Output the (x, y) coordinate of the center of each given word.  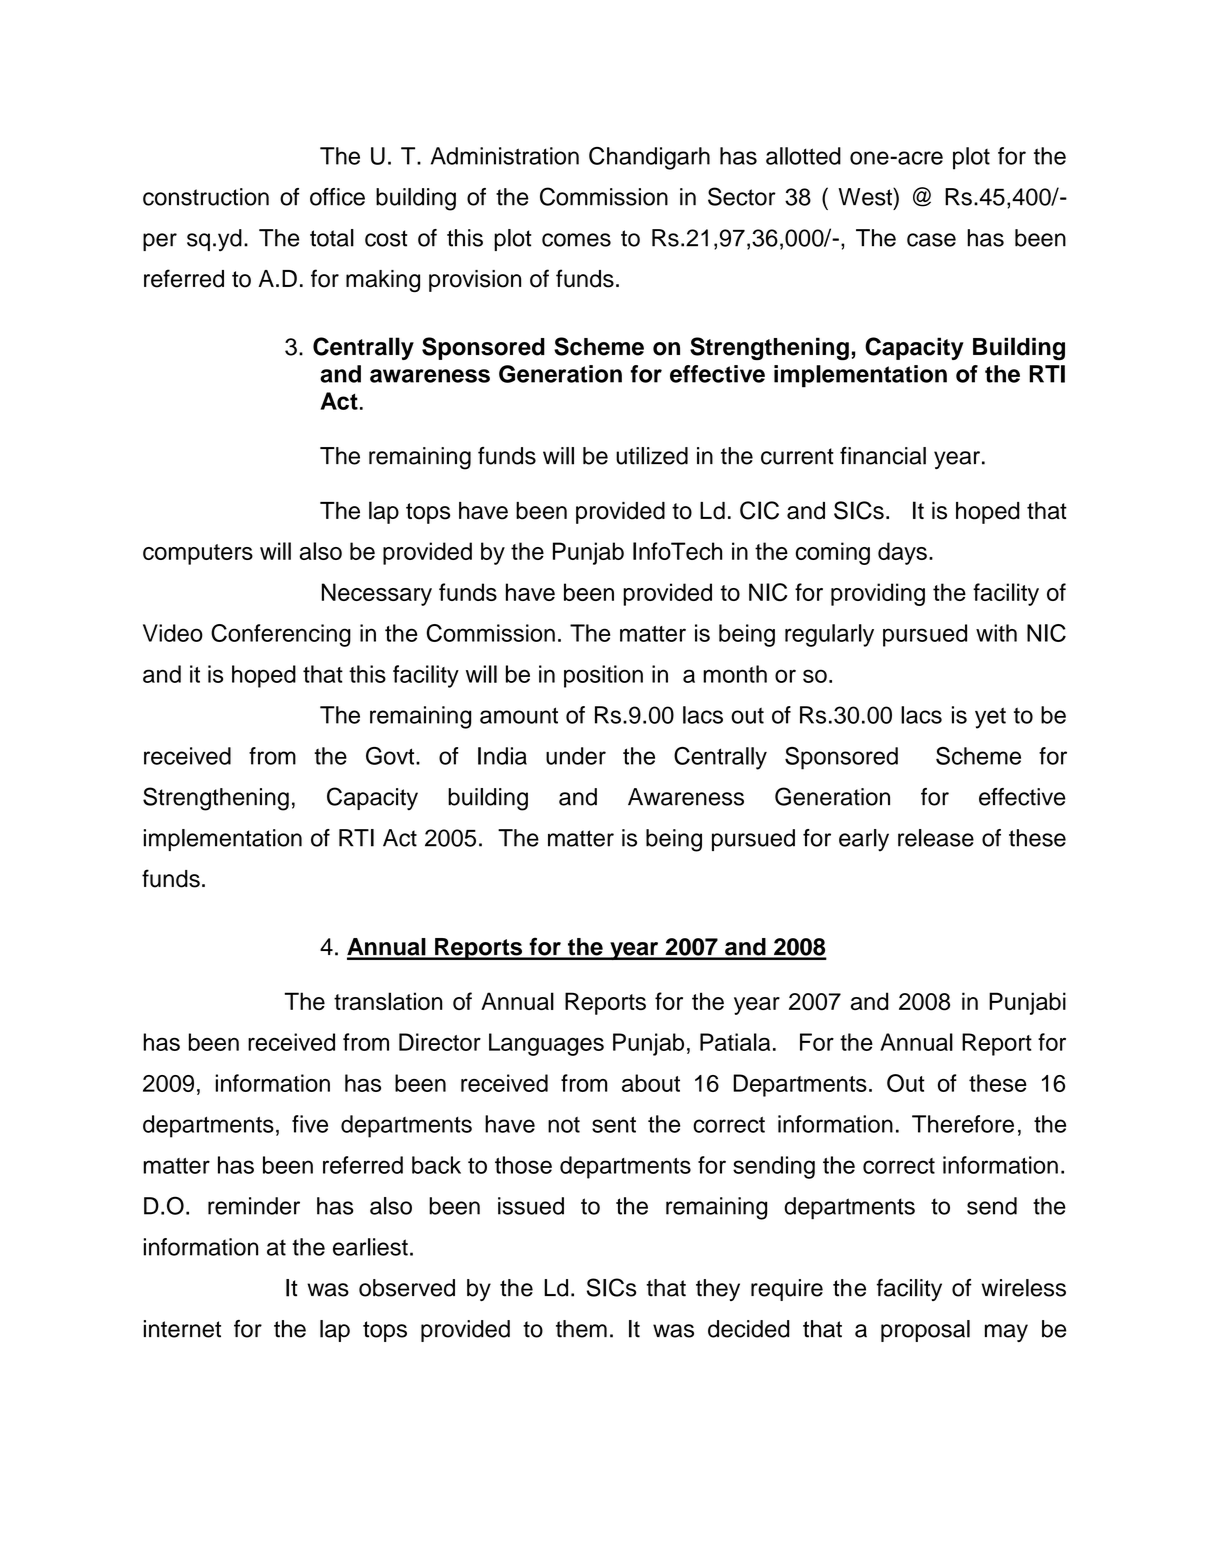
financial (883, 456)
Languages (546, 1044)
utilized (652, 456)
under (576, 756)
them (581, 1329)
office (337, 197)
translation (388, 1001)
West (866, 197)
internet (182, 1329)
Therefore (963, 1124)
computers (198, 554)
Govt (391, 756)
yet (990, 718)
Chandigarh (649, 158)
